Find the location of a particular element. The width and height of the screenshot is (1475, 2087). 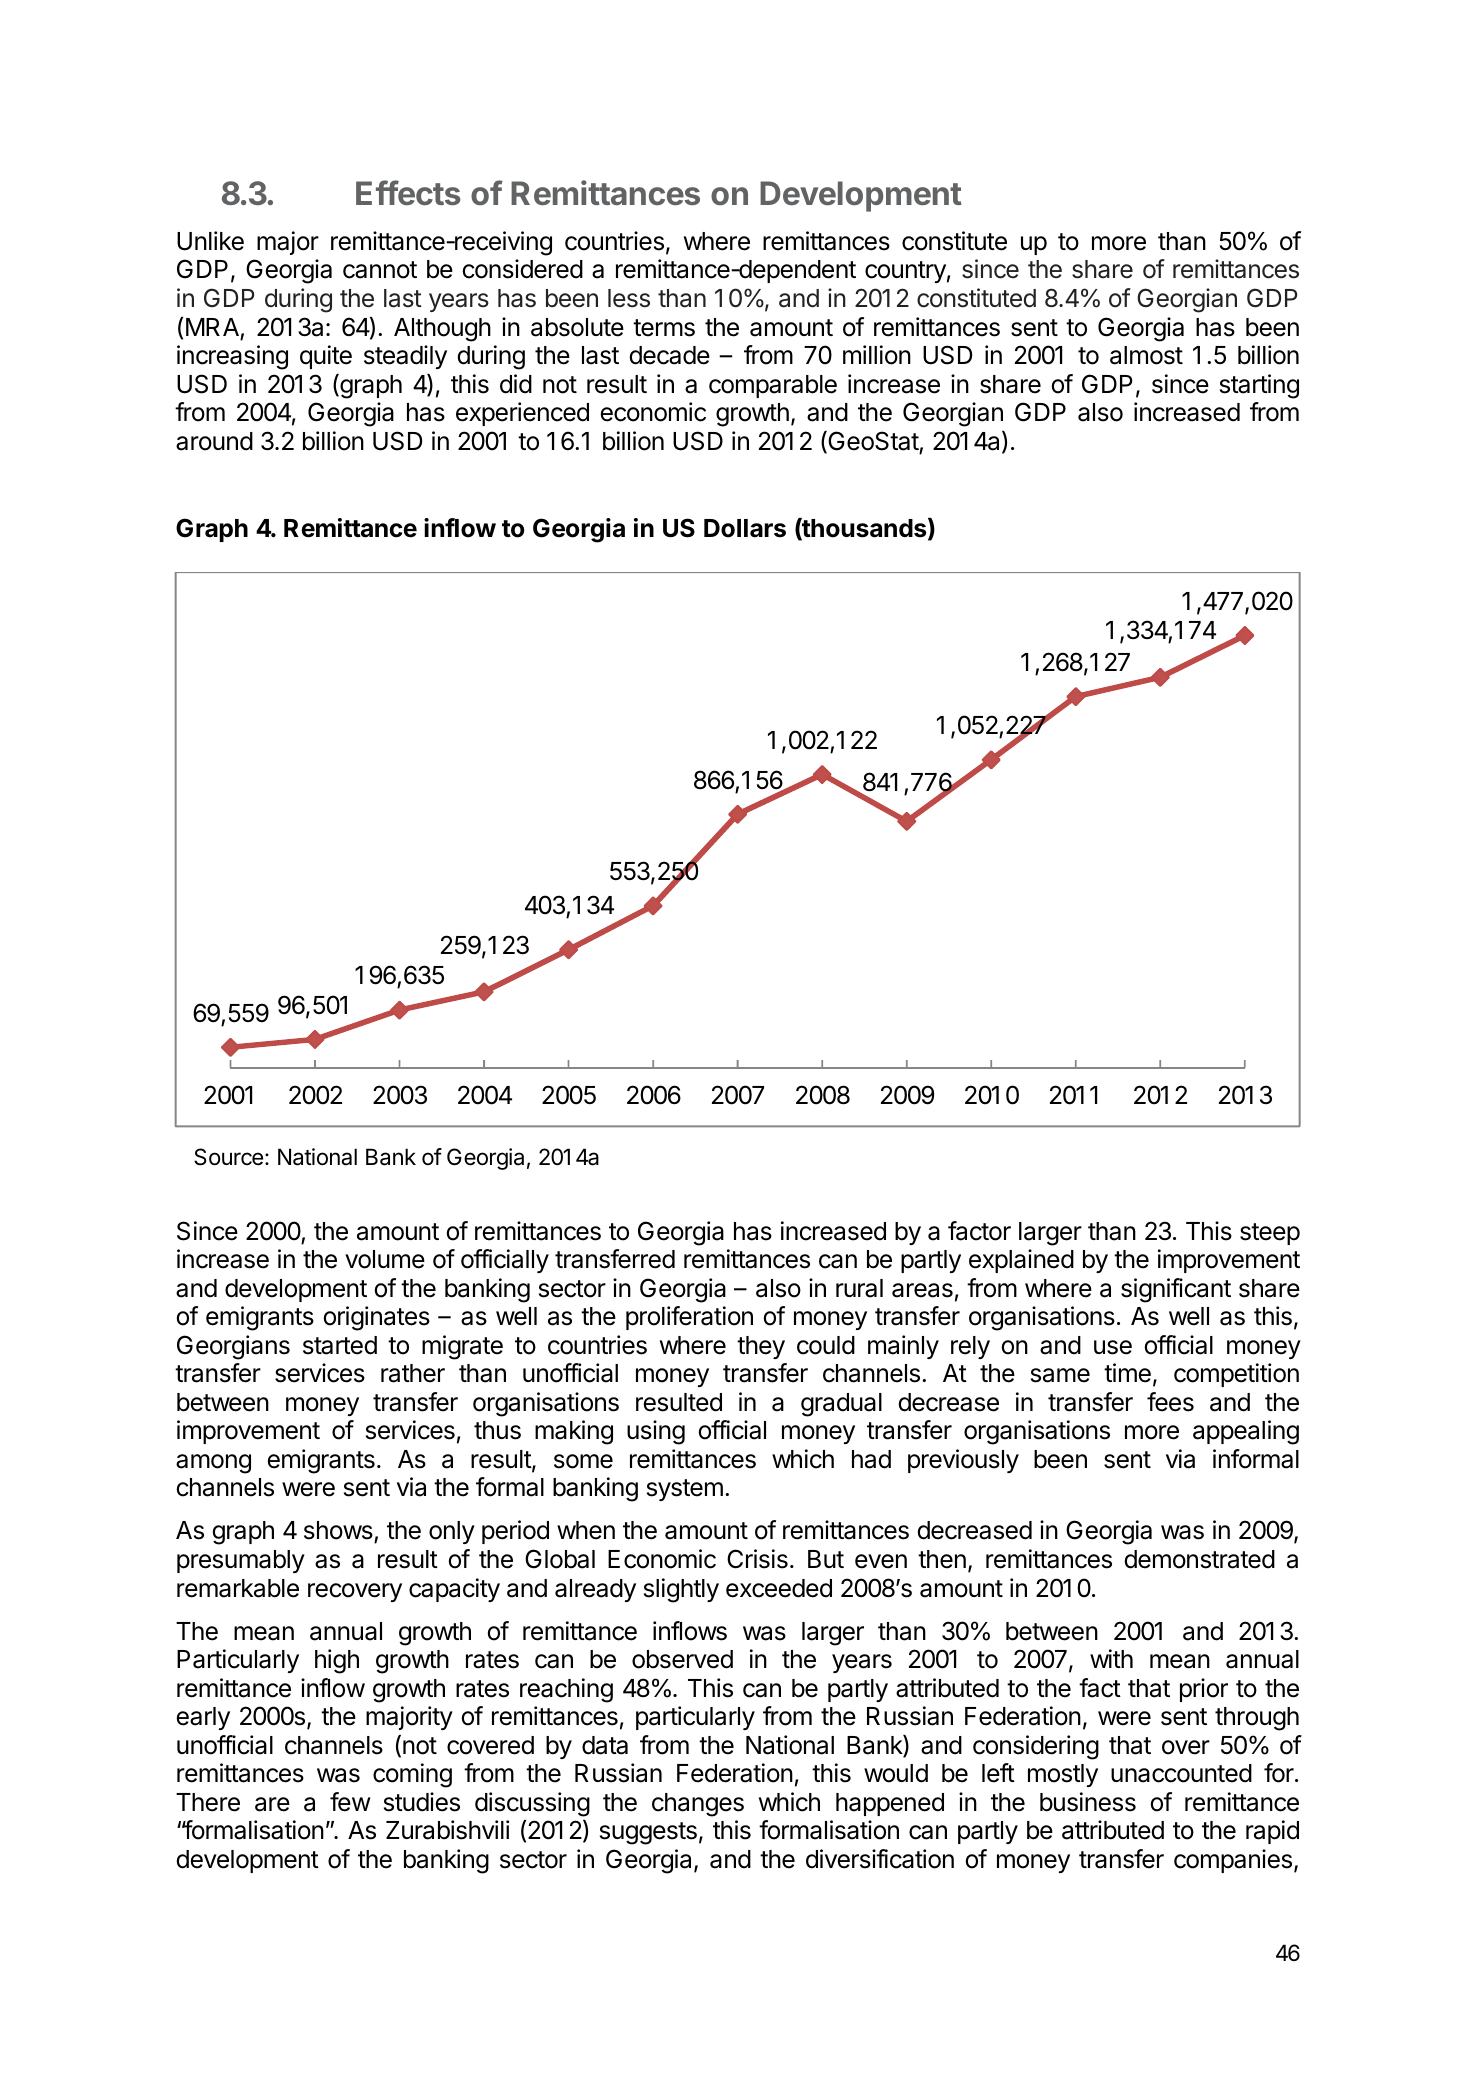

almost is located at coordinates (1146, 355).
